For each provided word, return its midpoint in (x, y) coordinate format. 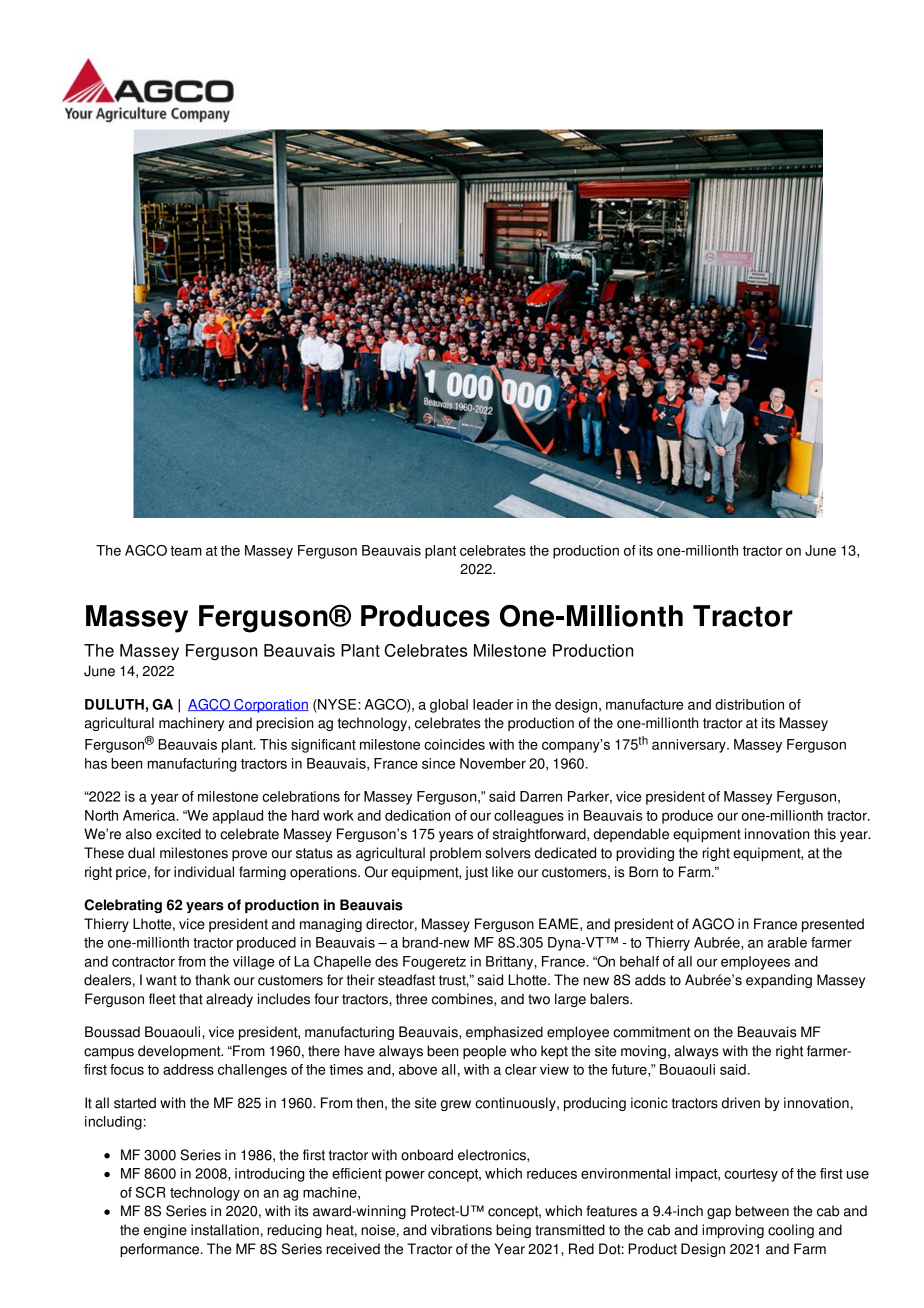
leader (493, 704)
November (493, 763)
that (191, 999)
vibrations (461, 1230)
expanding (779, 981)
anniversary (690, 746)
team (186, 551)
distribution (749, 704)
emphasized (504, 1033)
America (150, 815)
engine (165, 1231)
